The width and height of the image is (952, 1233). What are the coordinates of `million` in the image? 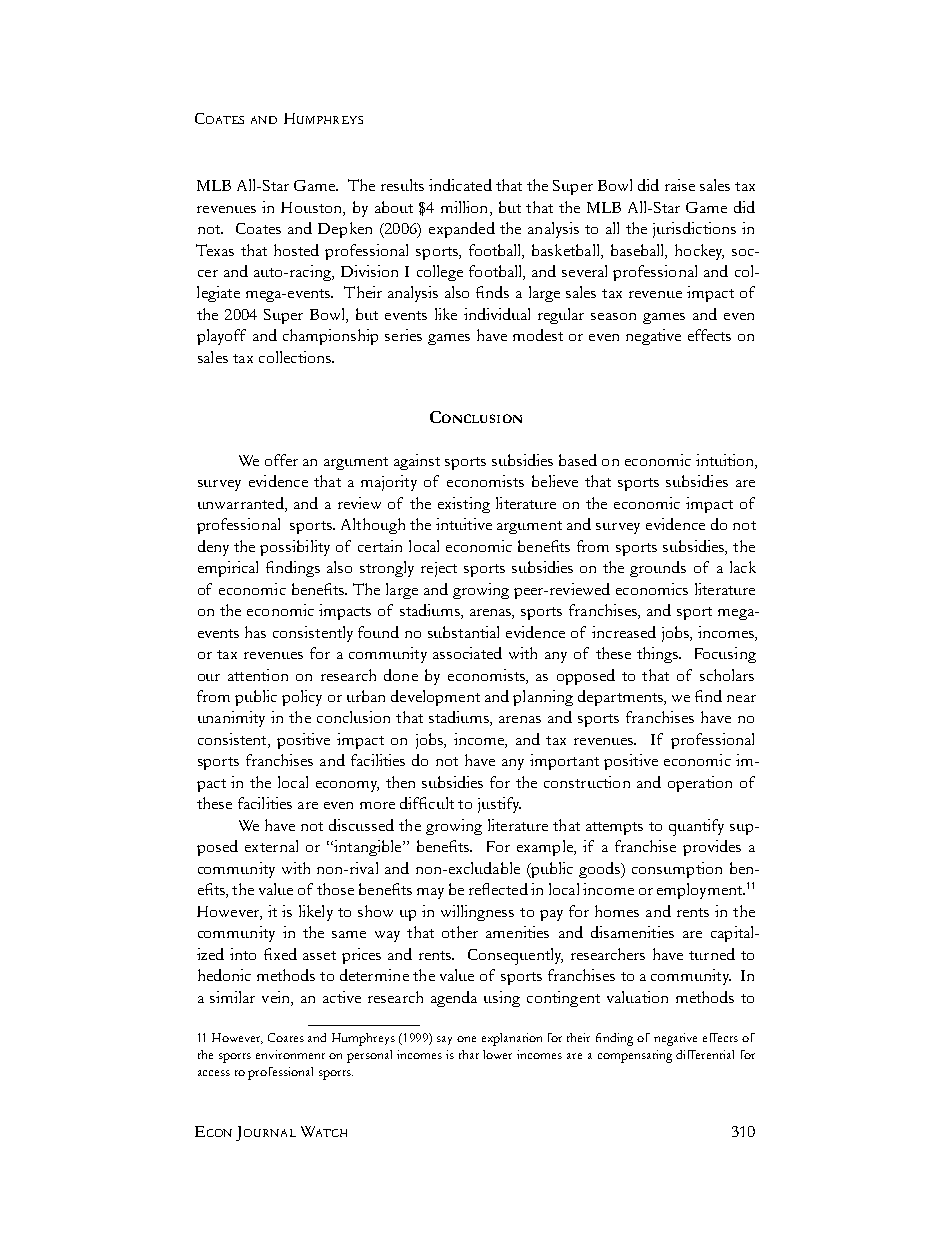 It's located at (466, 207).
